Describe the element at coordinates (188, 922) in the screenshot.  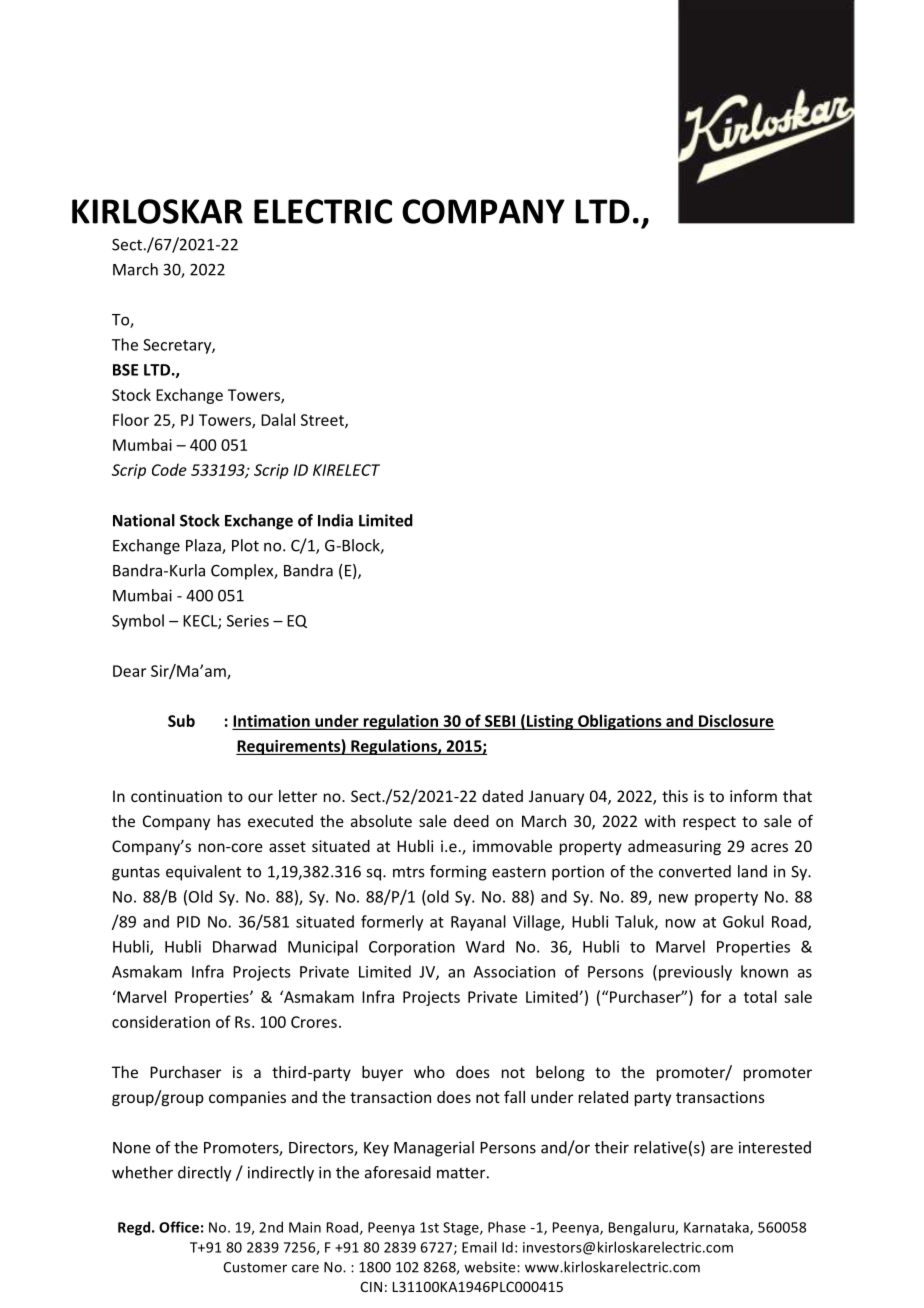
I see `PID` at that location.
